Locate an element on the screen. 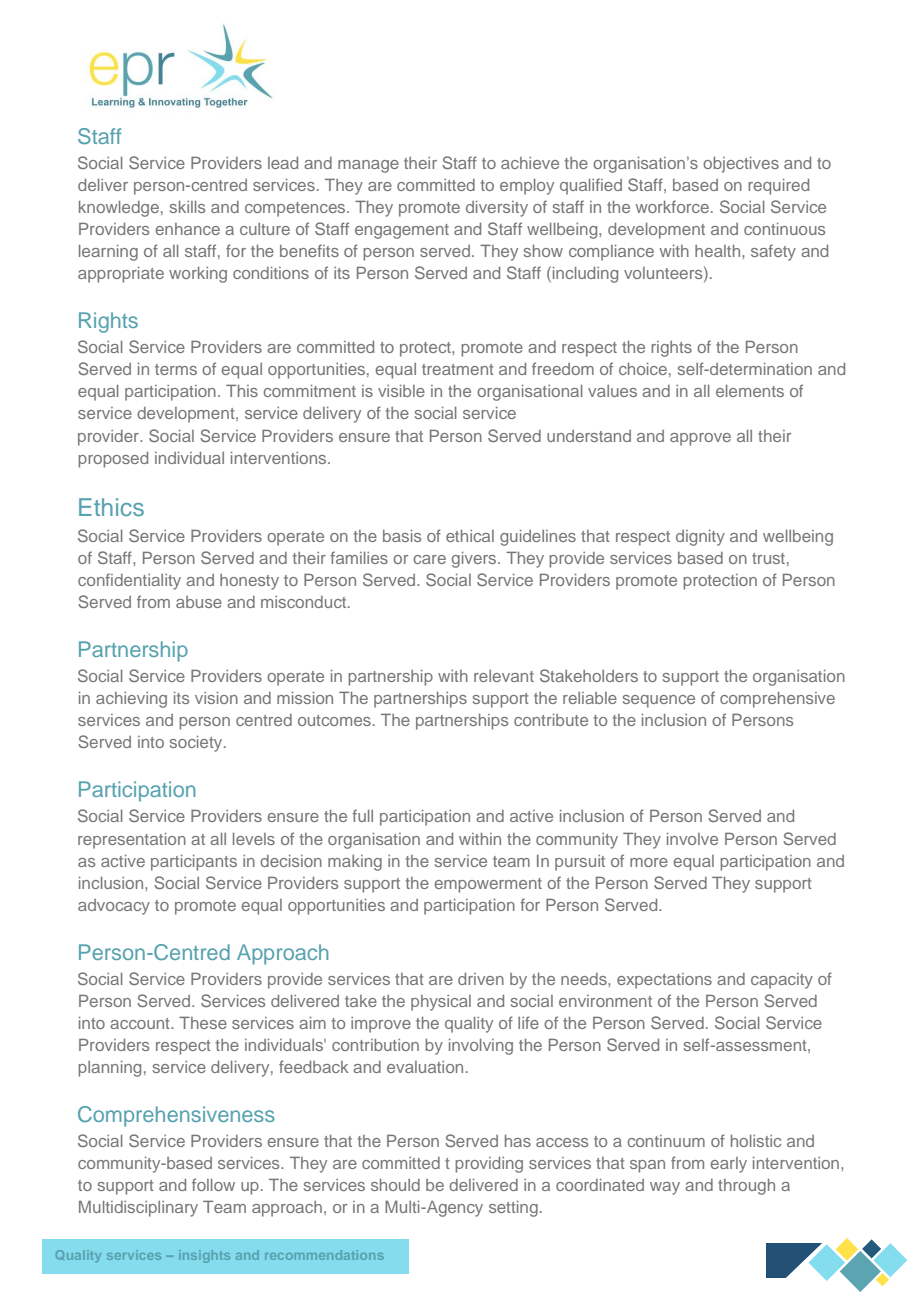 This screenshot has width=924, height=1309. setting is located at coordinates (513, 1209).
